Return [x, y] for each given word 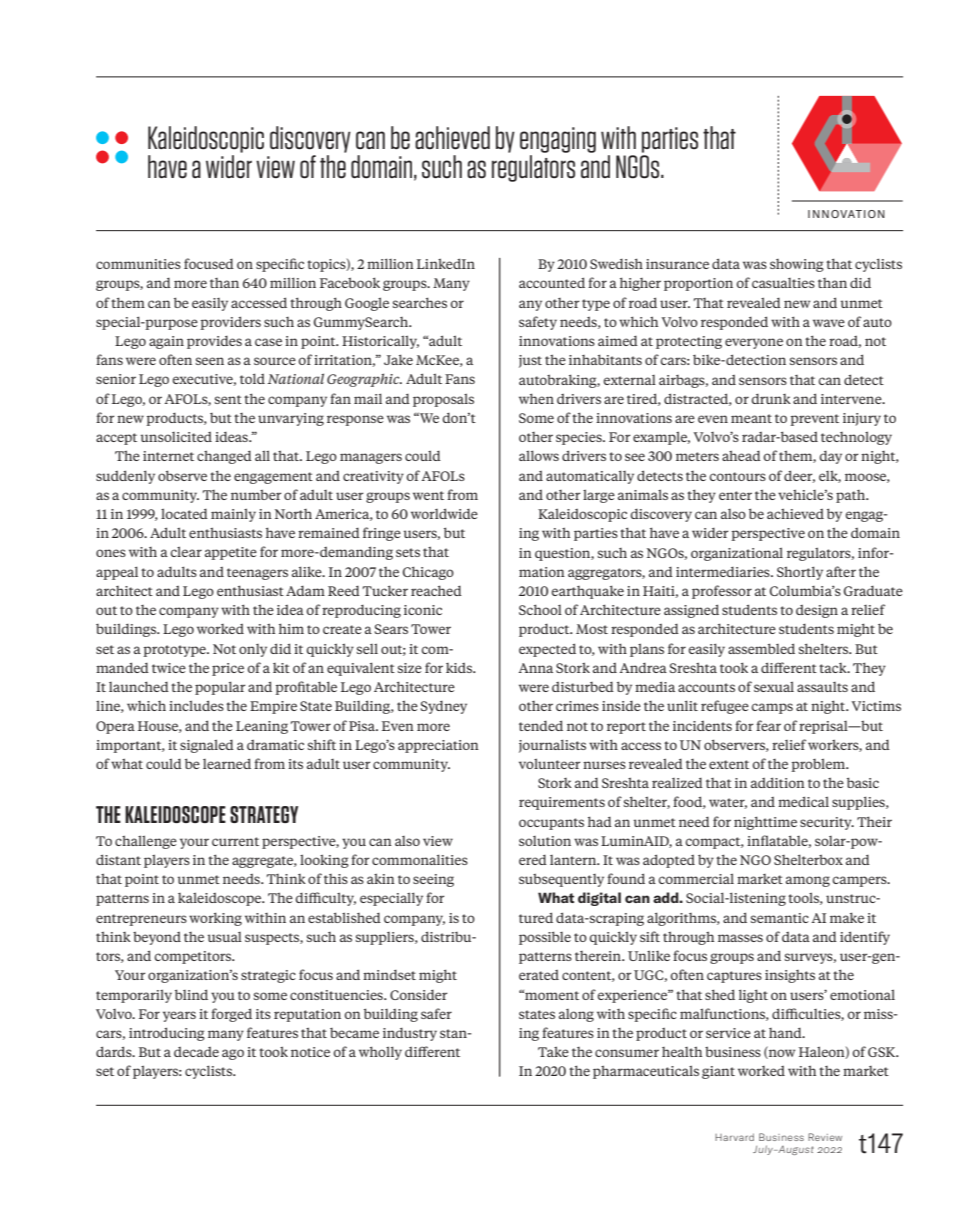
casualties [783, 283]
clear [186, 551]
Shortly [800, 573]
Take [553, 1051]
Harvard [734, 1137]
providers [230, 323]
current [235, 841]
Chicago [428, 573]
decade [196, 1052]
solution [545, 841]
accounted [552, 282]
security [827, 823]
